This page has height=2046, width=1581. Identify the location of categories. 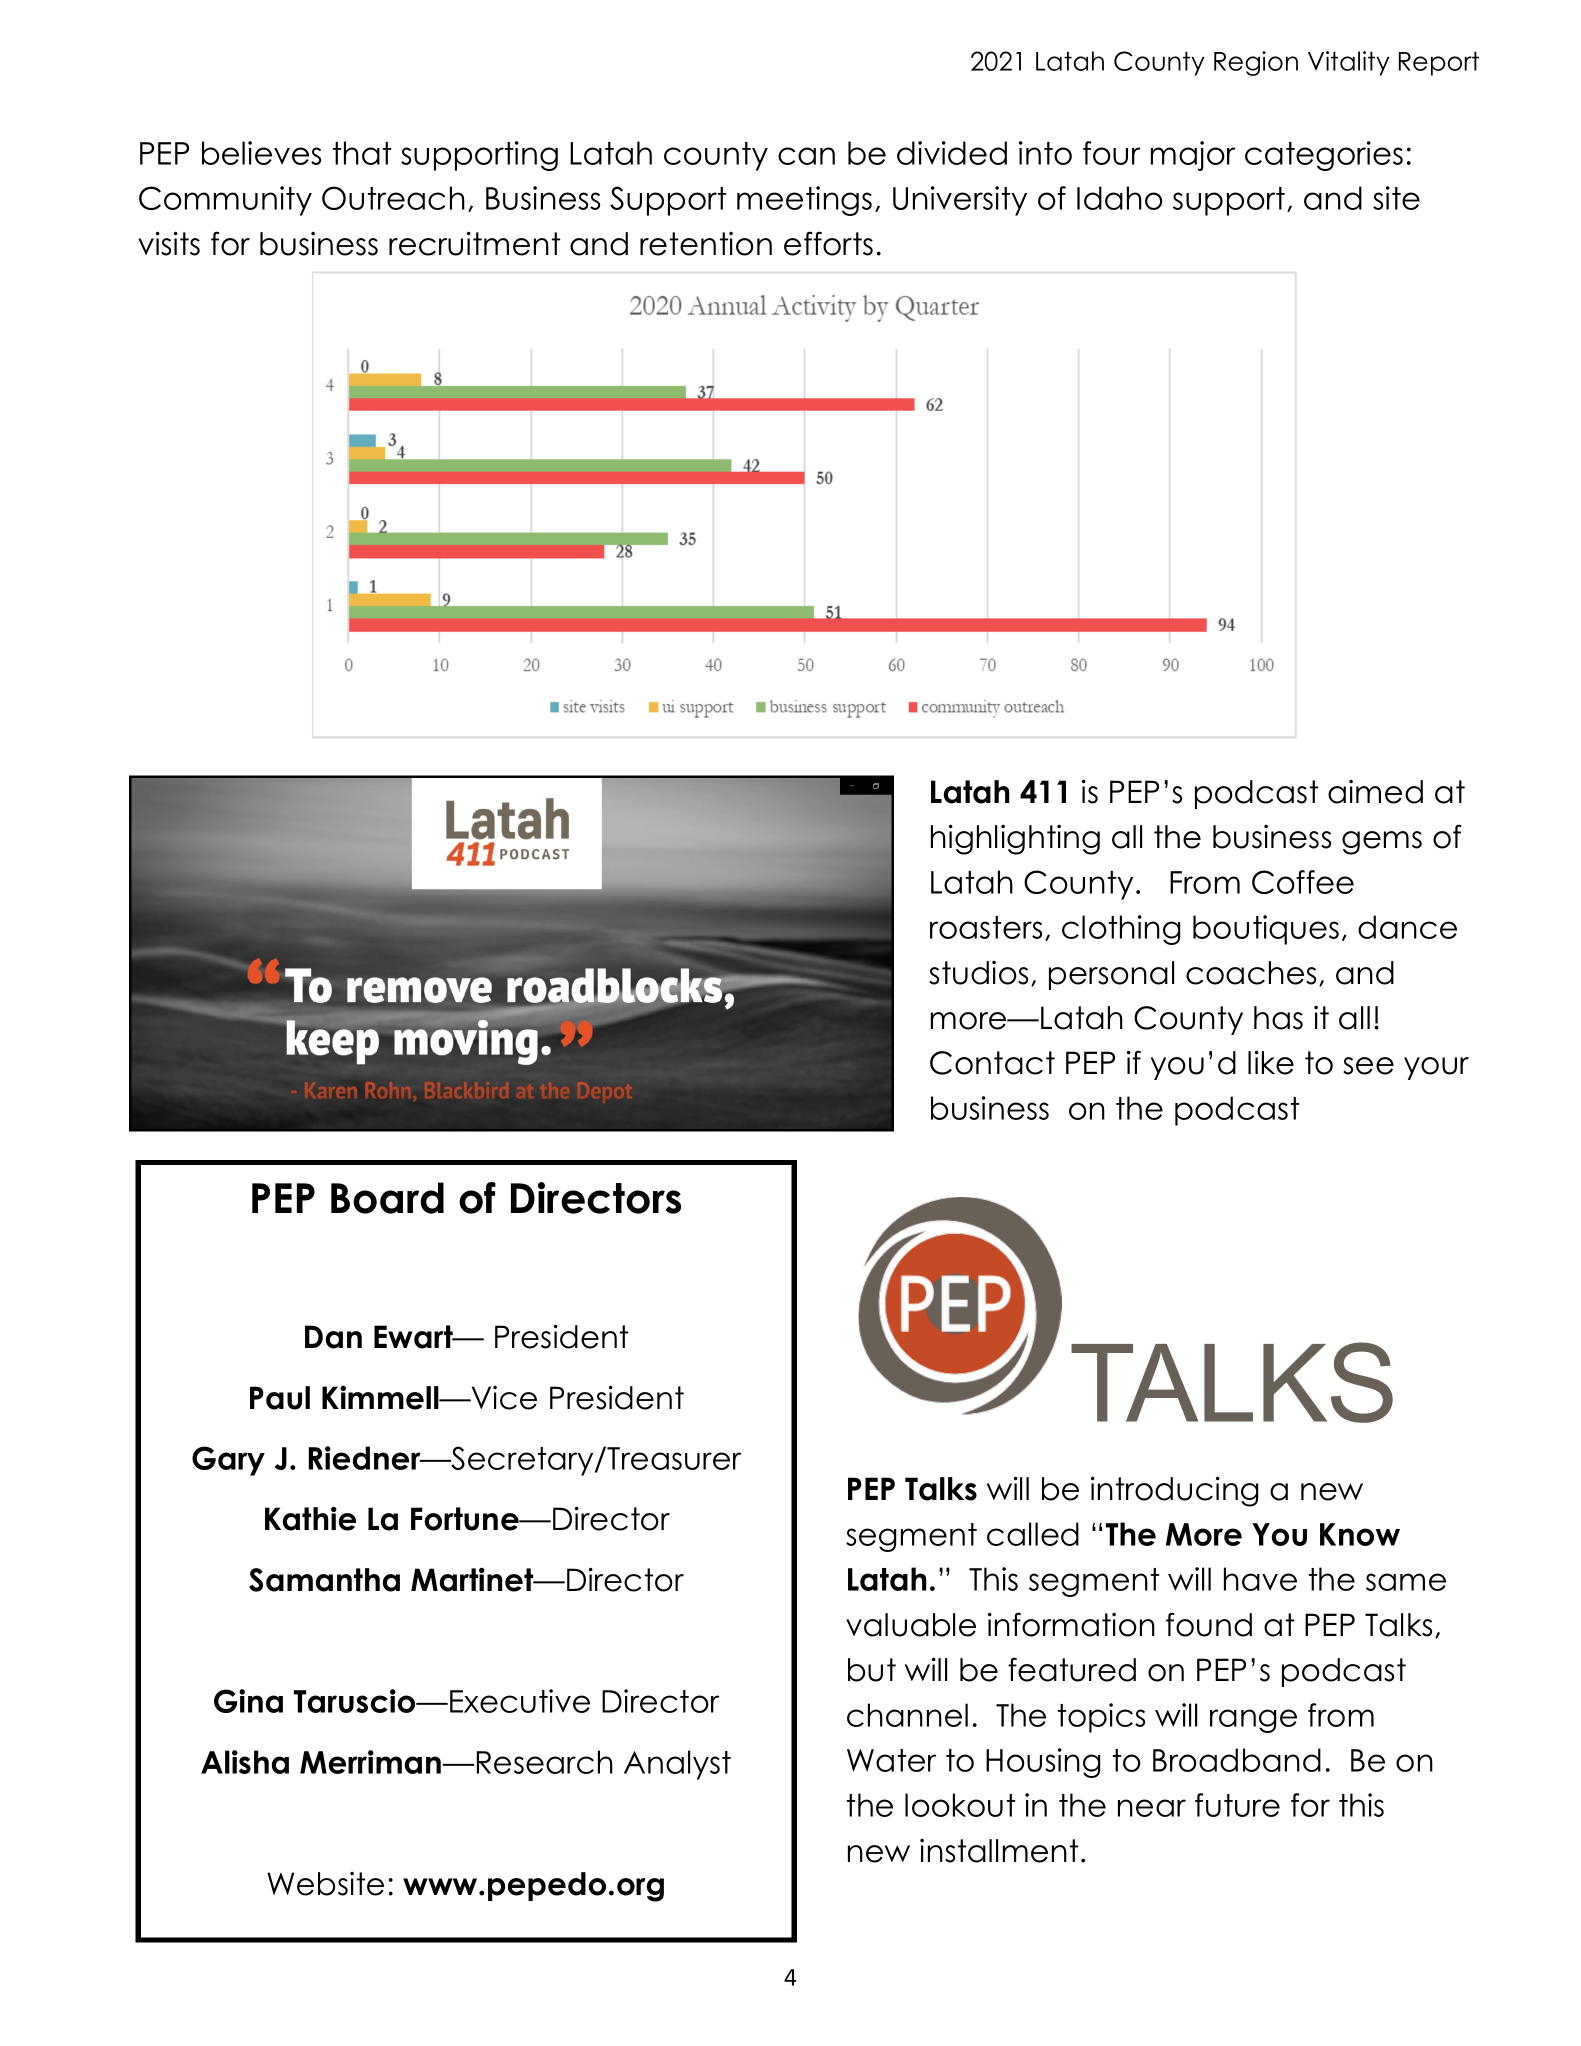
(1324, 156).
